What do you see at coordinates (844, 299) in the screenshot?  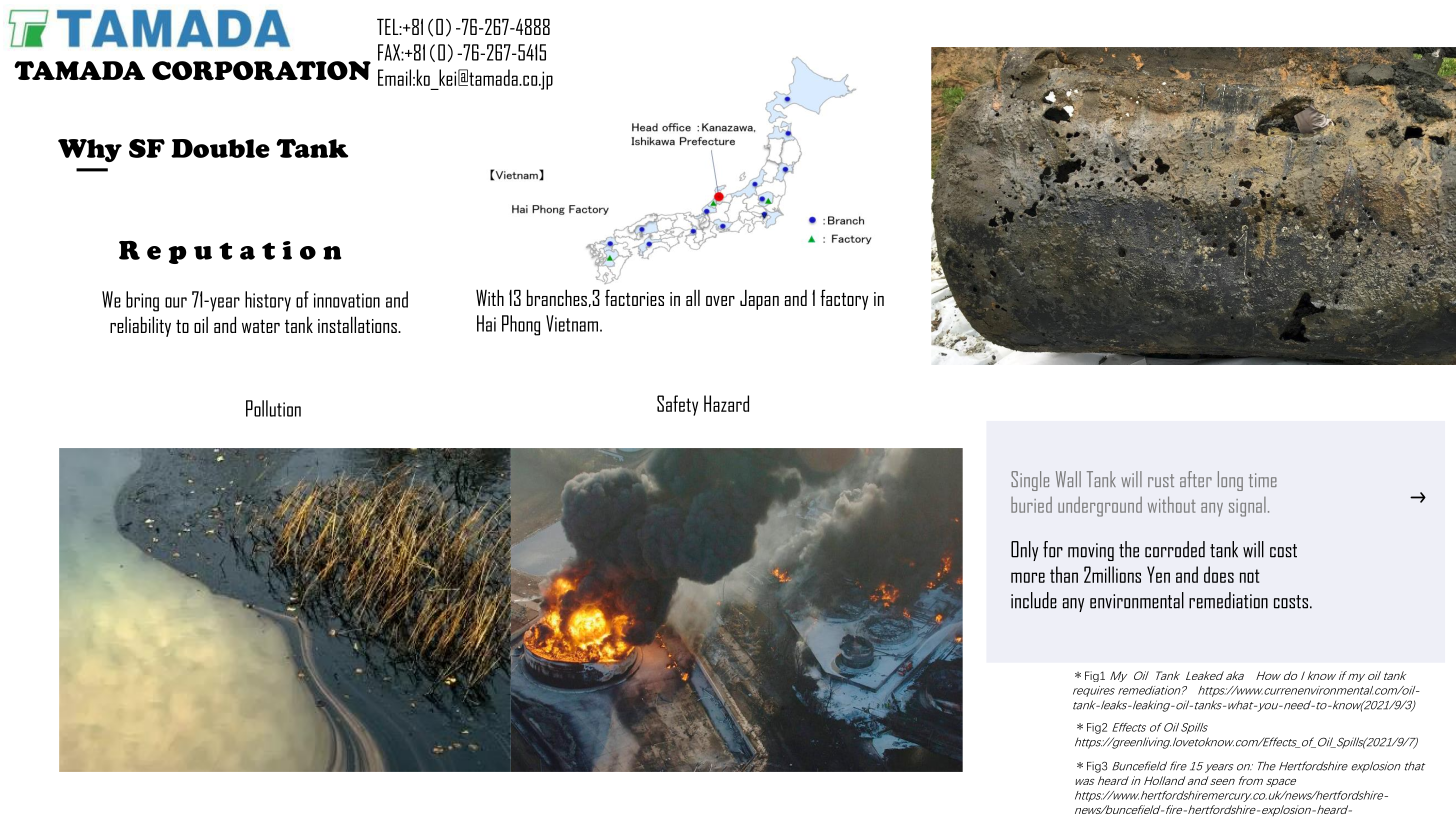 I see `factory` at bounding box center [844, 299].
